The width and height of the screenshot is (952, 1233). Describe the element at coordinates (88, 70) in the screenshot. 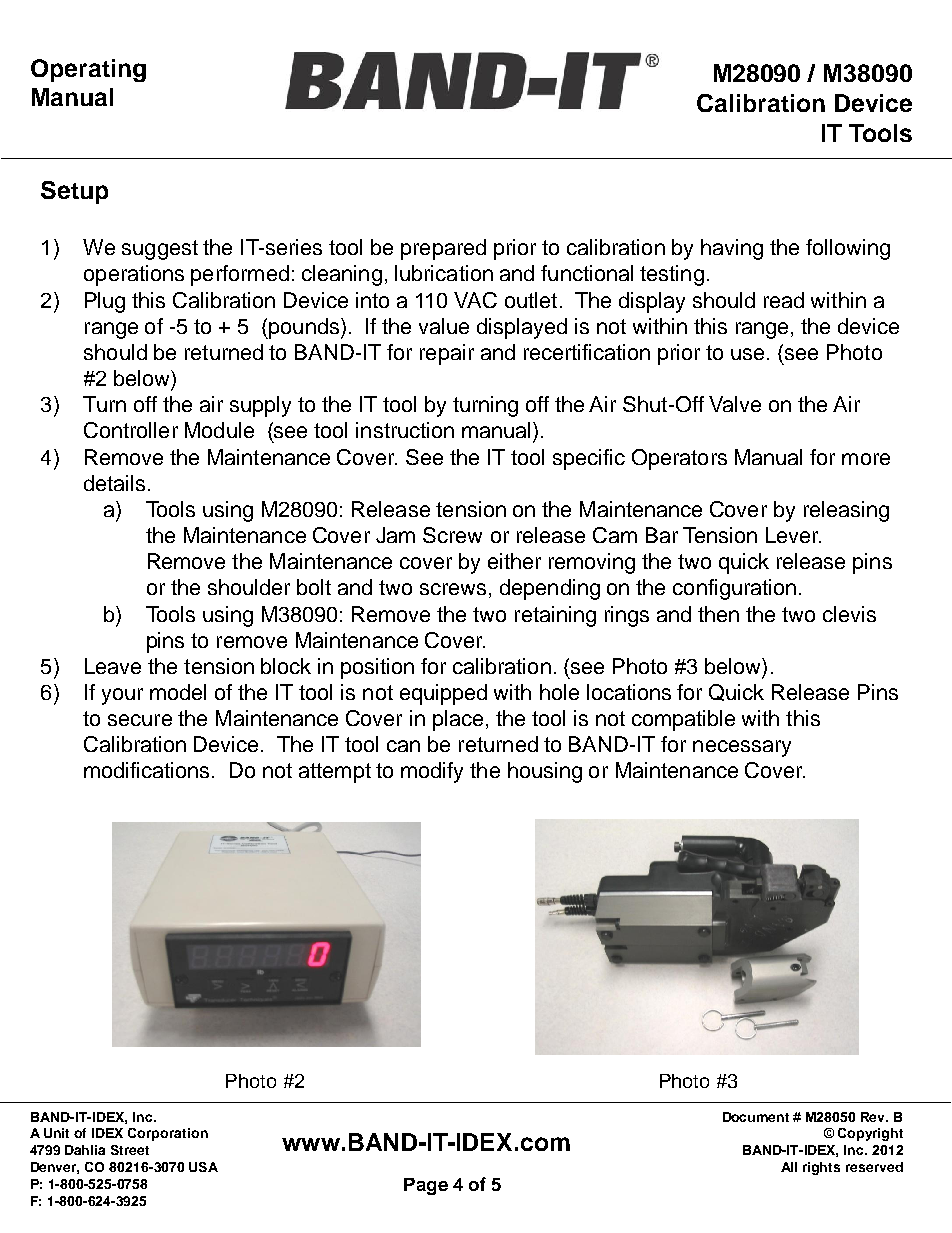

I see `Operating` at that location.
